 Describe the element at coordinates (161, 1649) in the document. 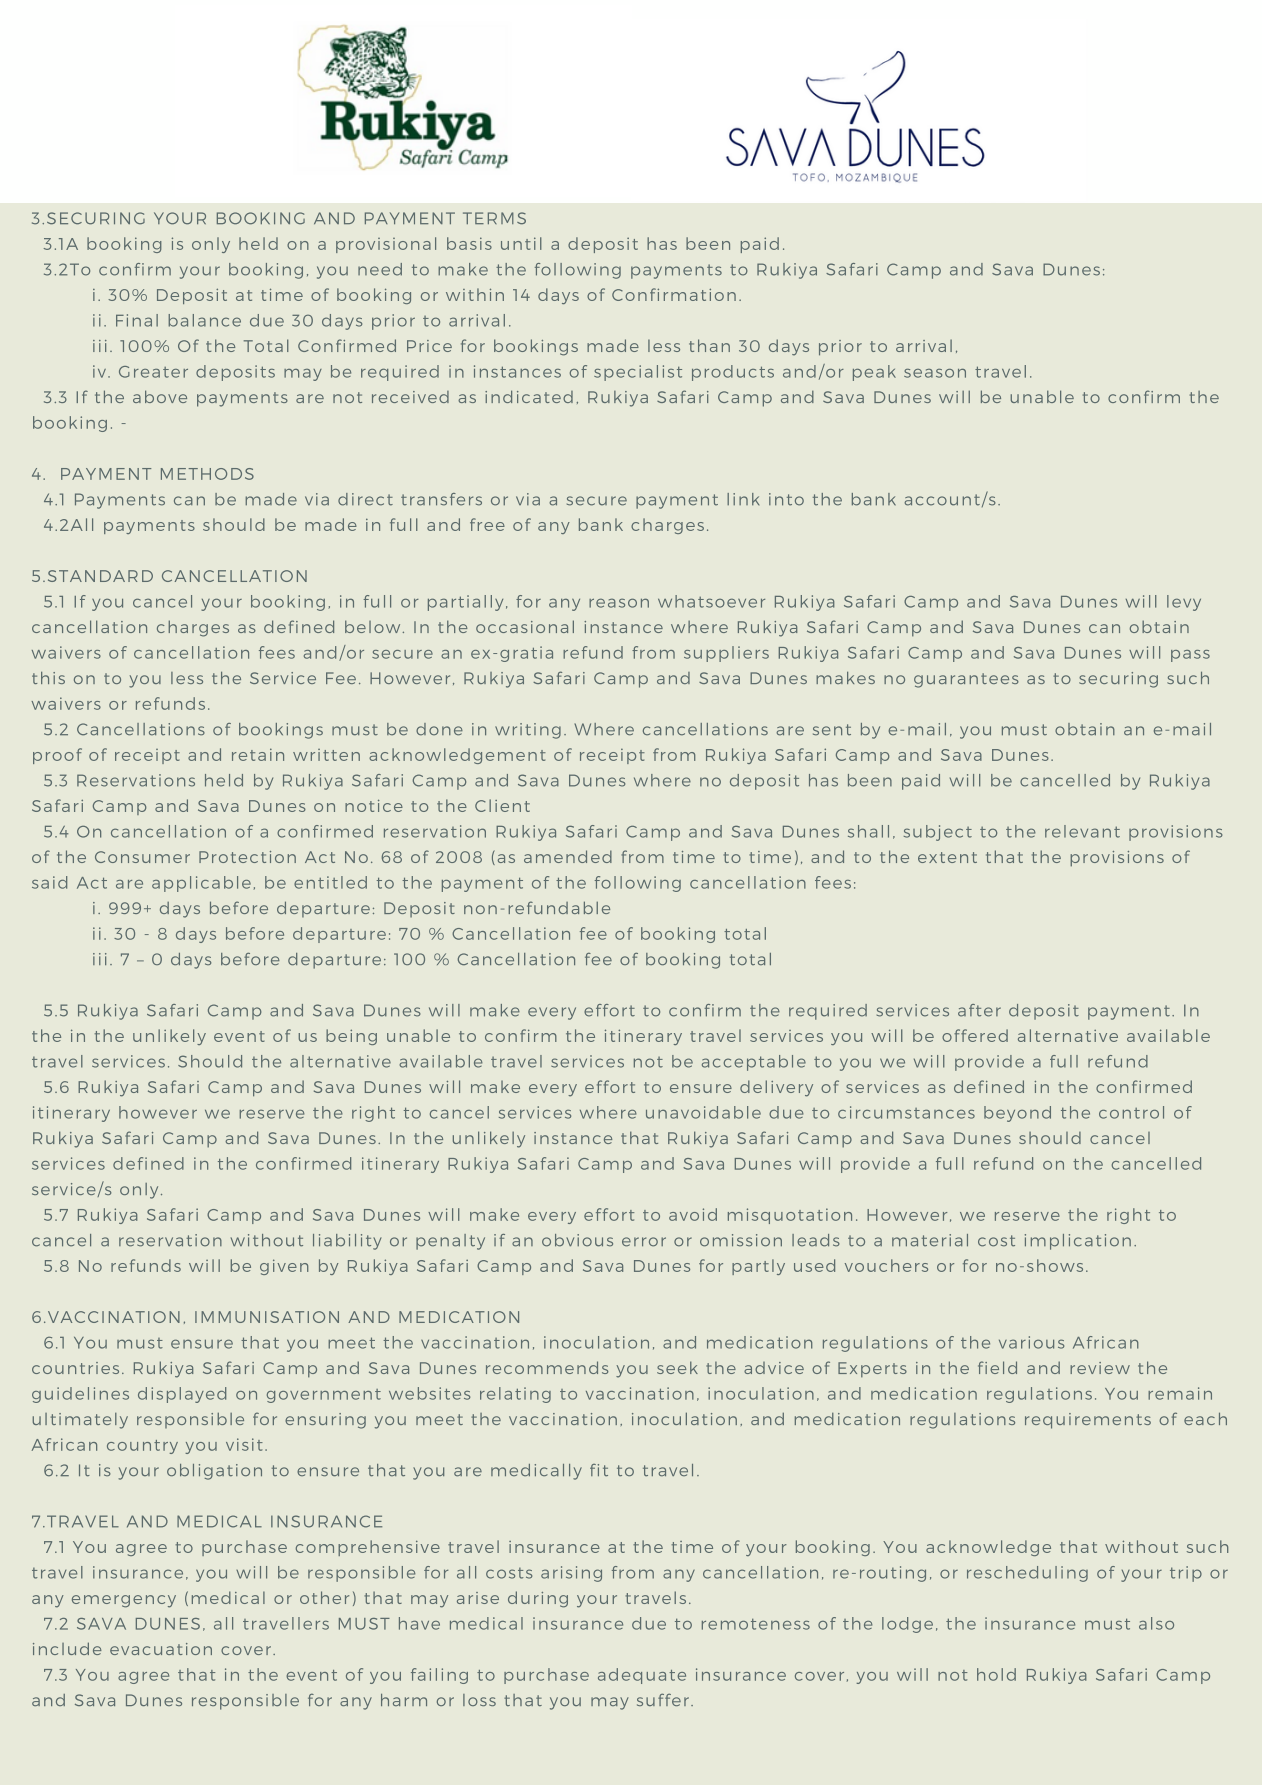

I see `evacuation` at that location.
